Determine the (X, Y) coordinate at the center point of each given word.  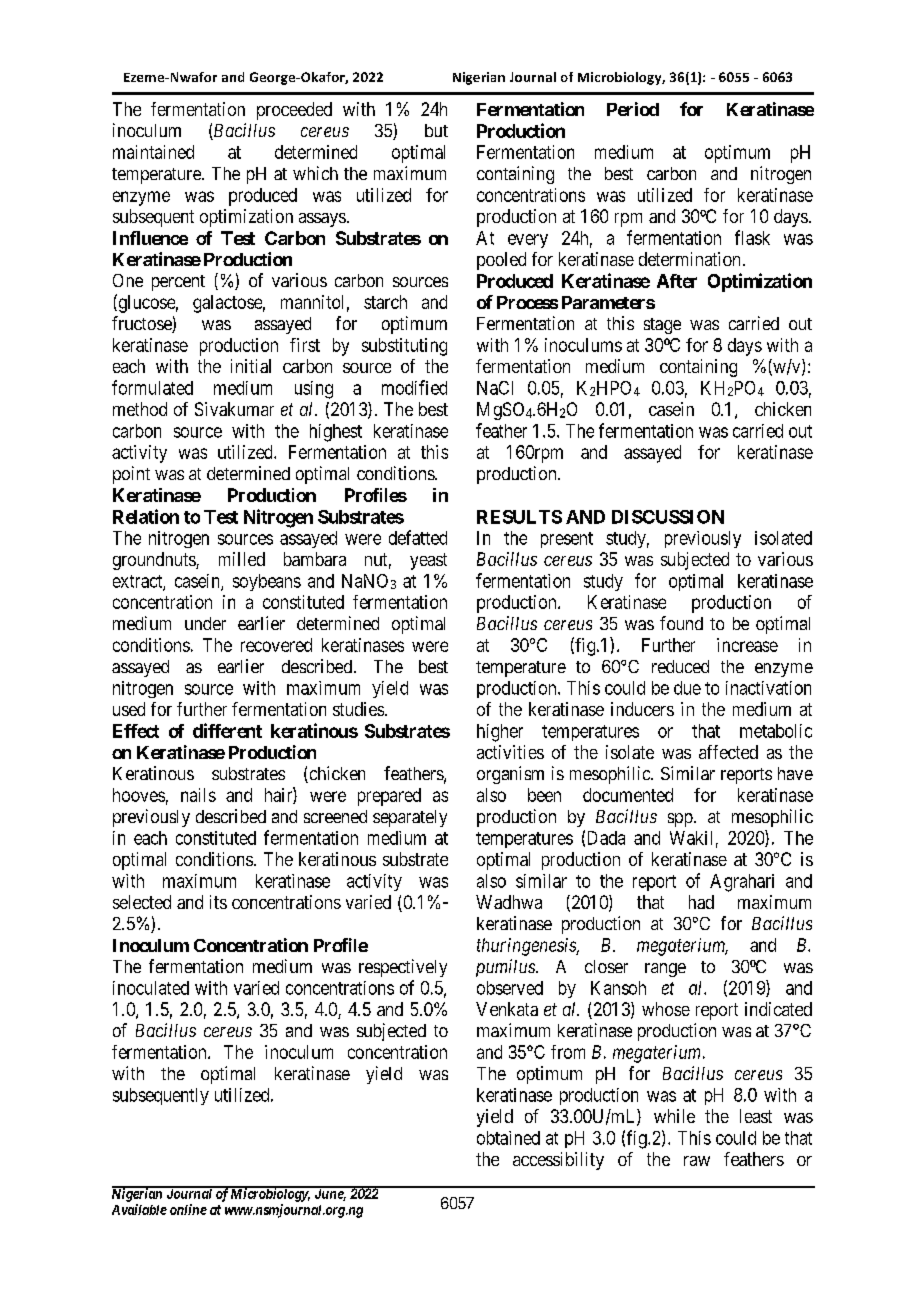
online (188, 1209)
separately (410, 818)
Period (633, 109)
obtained (508, 1138)
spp (680, 820)
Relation (146, 516)
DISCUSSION (668, 517)
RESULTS (519, 517)
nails (198, 795)
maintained (153, 152)
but (436, 130)
